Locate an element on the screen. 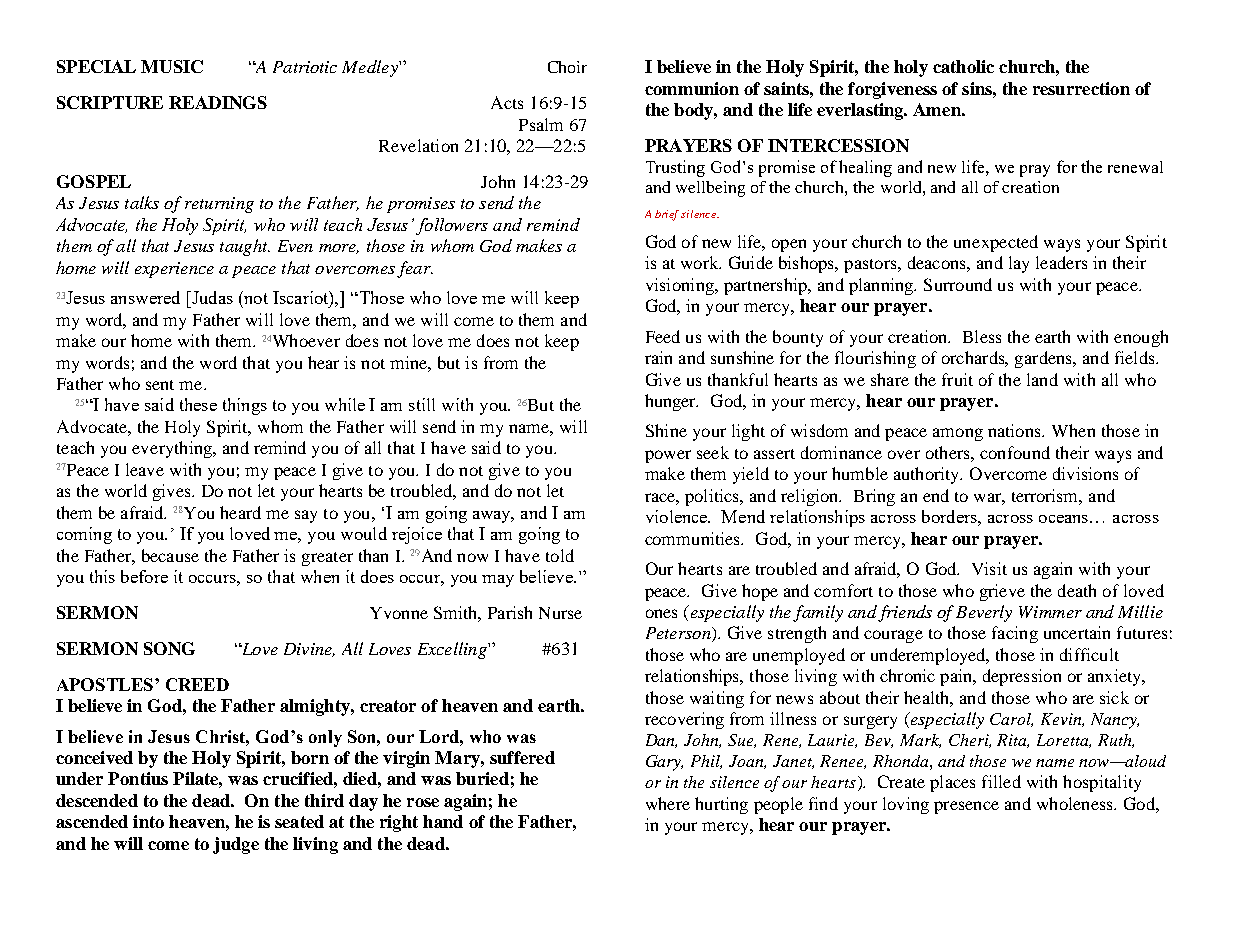 Image resolution: width=1233 pixels, height=952 pixels. confound is located at coordinates (1015, 452).
